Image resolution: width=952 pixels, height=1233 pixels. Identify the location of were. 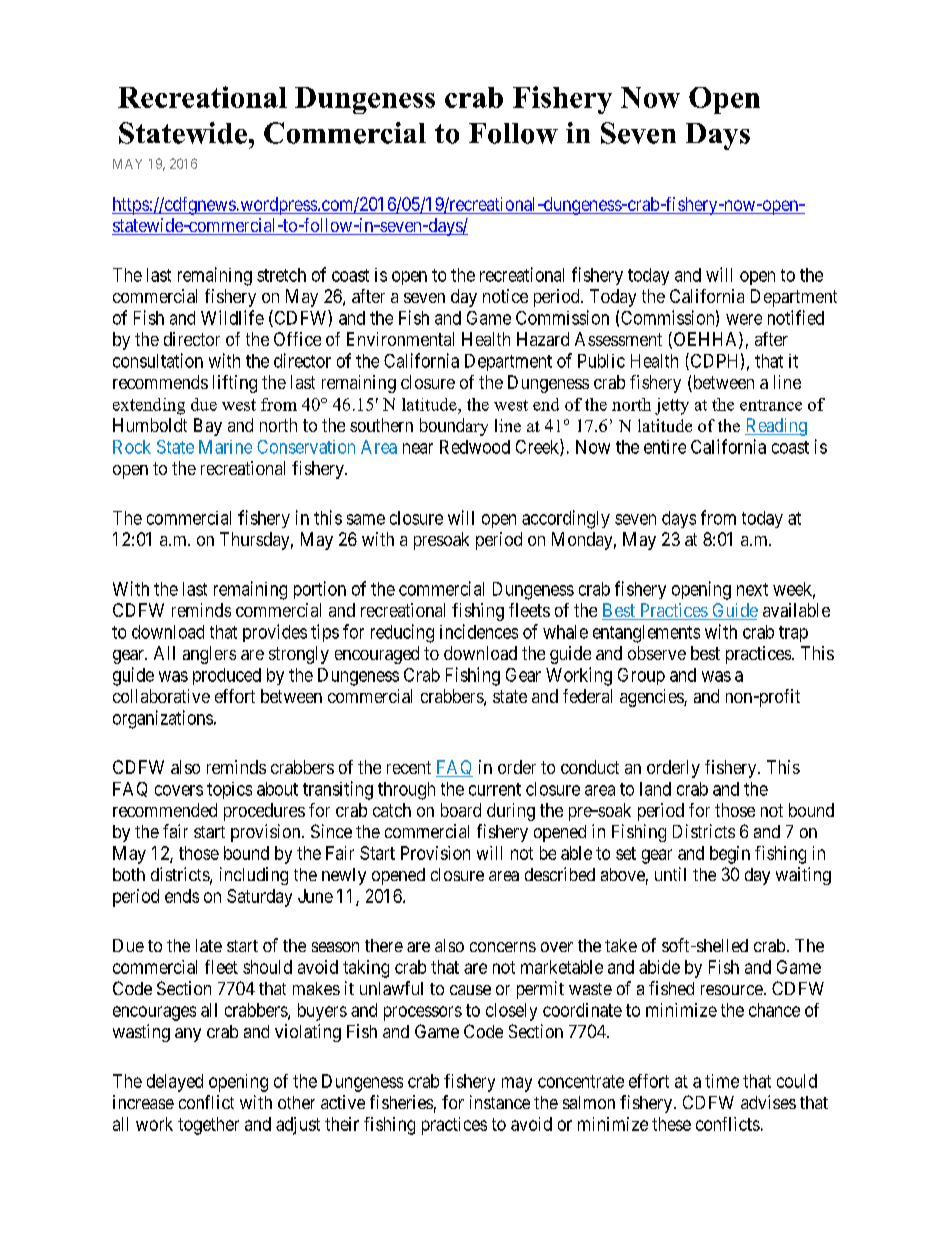
(744, 319).
